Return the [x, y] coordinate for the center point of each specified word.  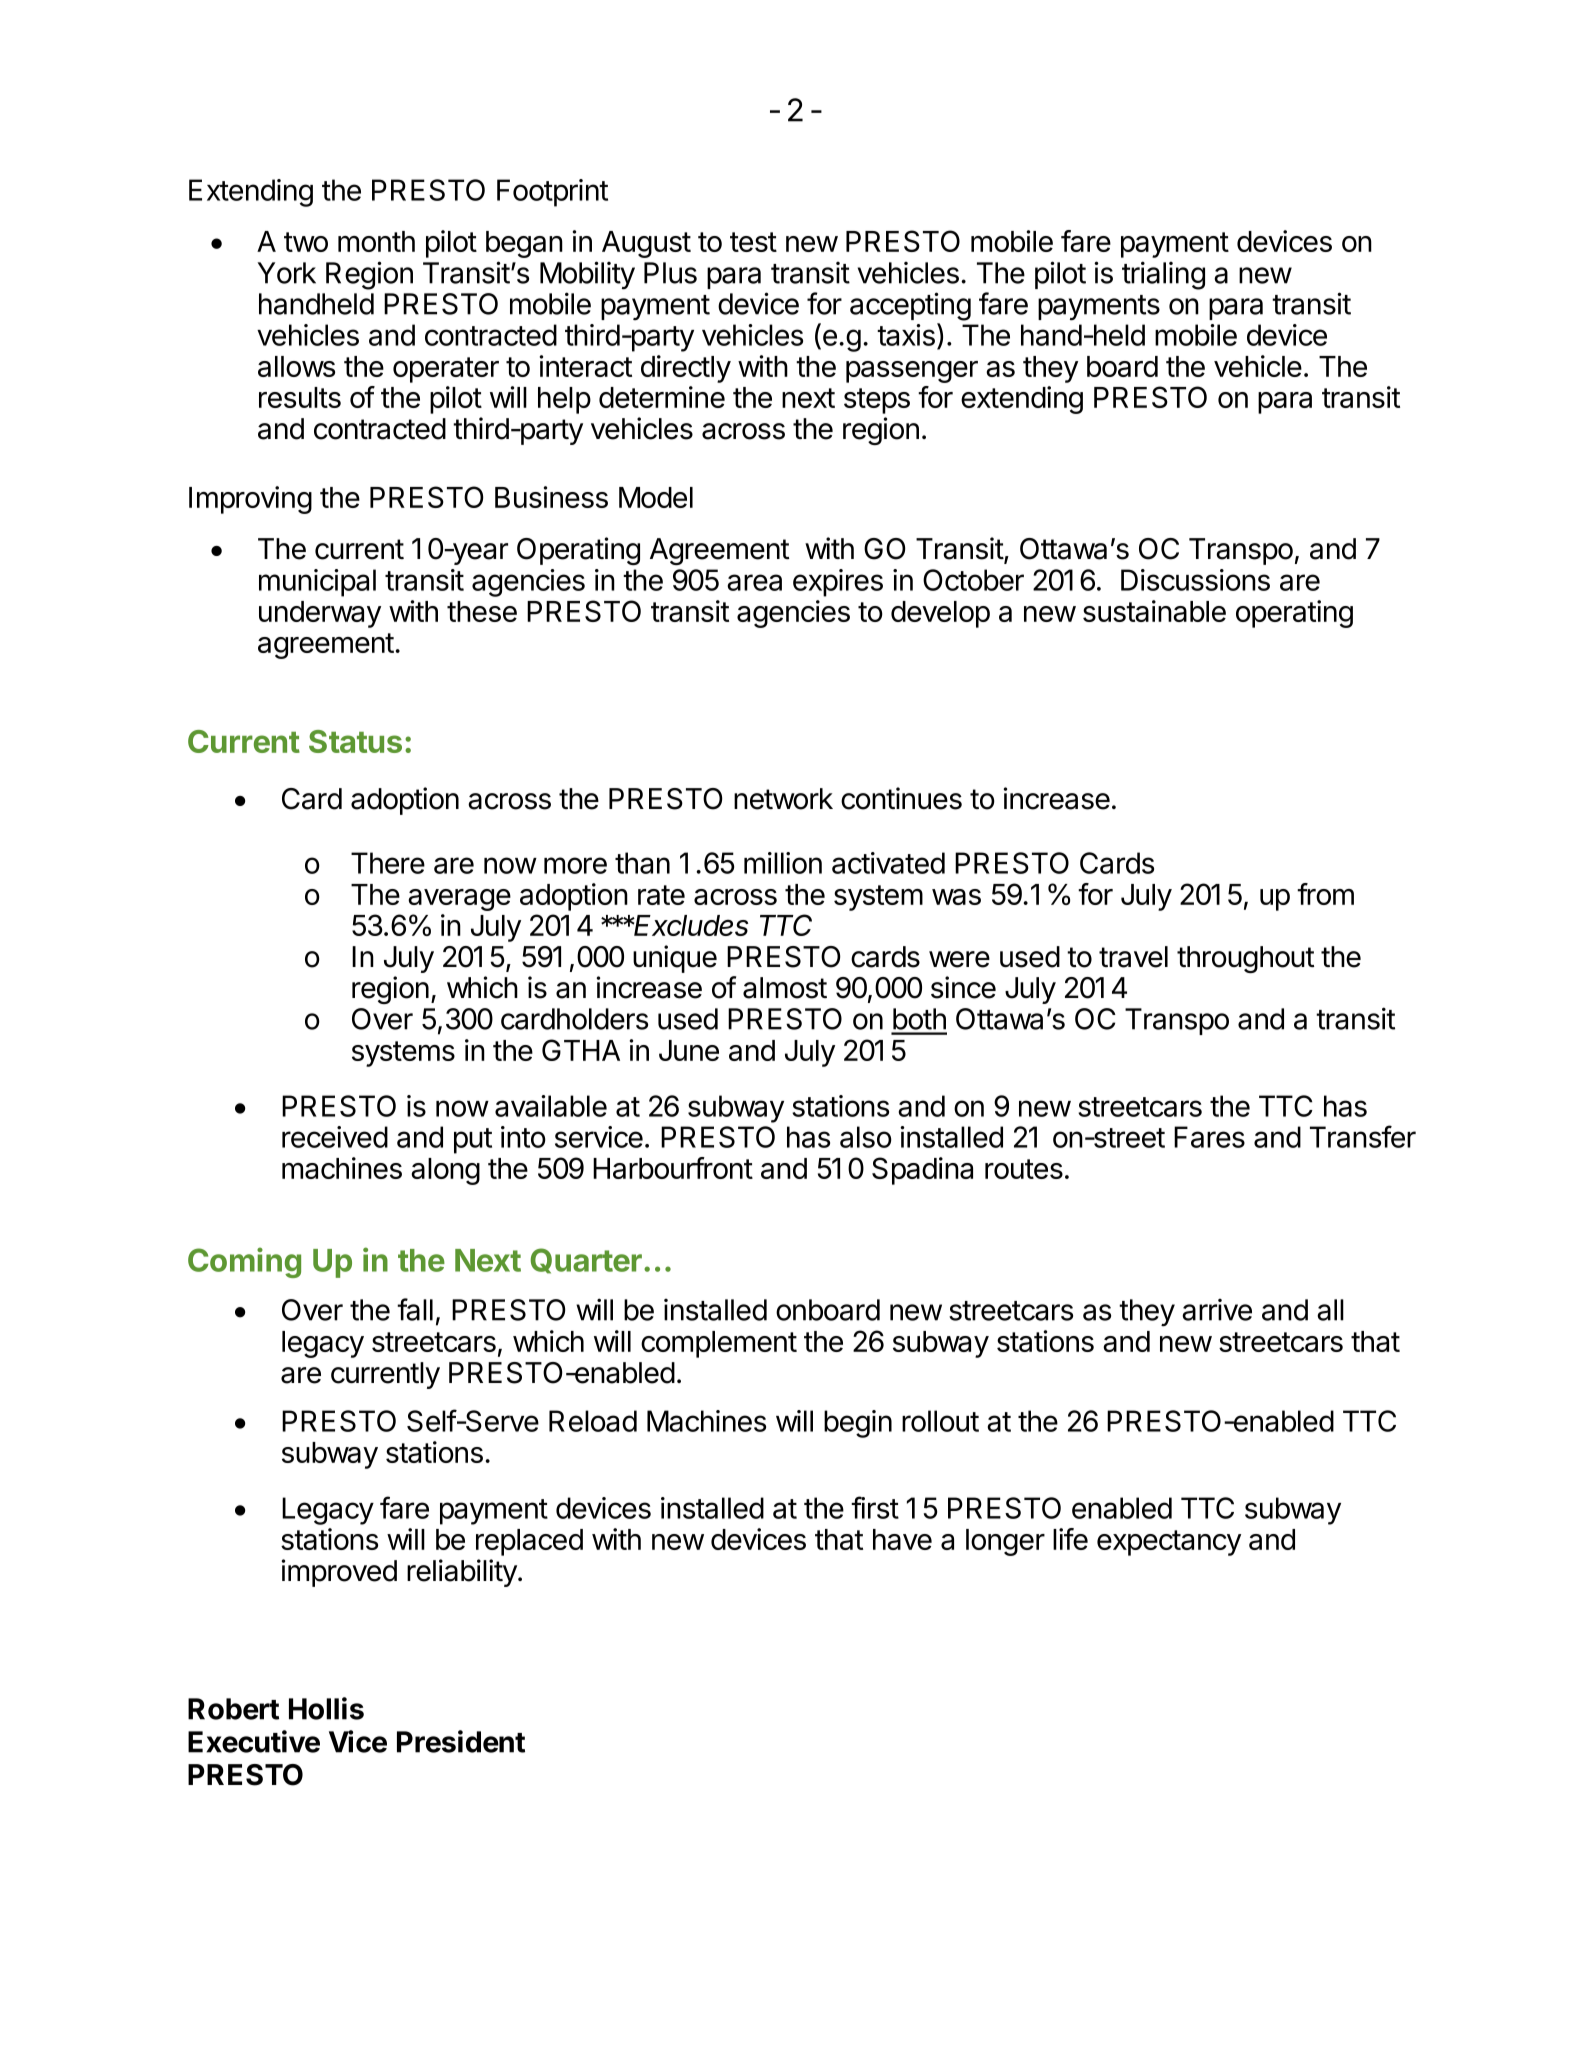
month [376, 241]
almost [785, 988]
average [459, 900]
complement [719, 1344]
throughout [1245, 959]
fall [415, 1309]
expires [838, 583]
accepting [910, 306]
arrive [1217, 1310]
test [753, 242]
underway [320, 614]
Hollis [326, 1708]
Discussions [1195, 580]
